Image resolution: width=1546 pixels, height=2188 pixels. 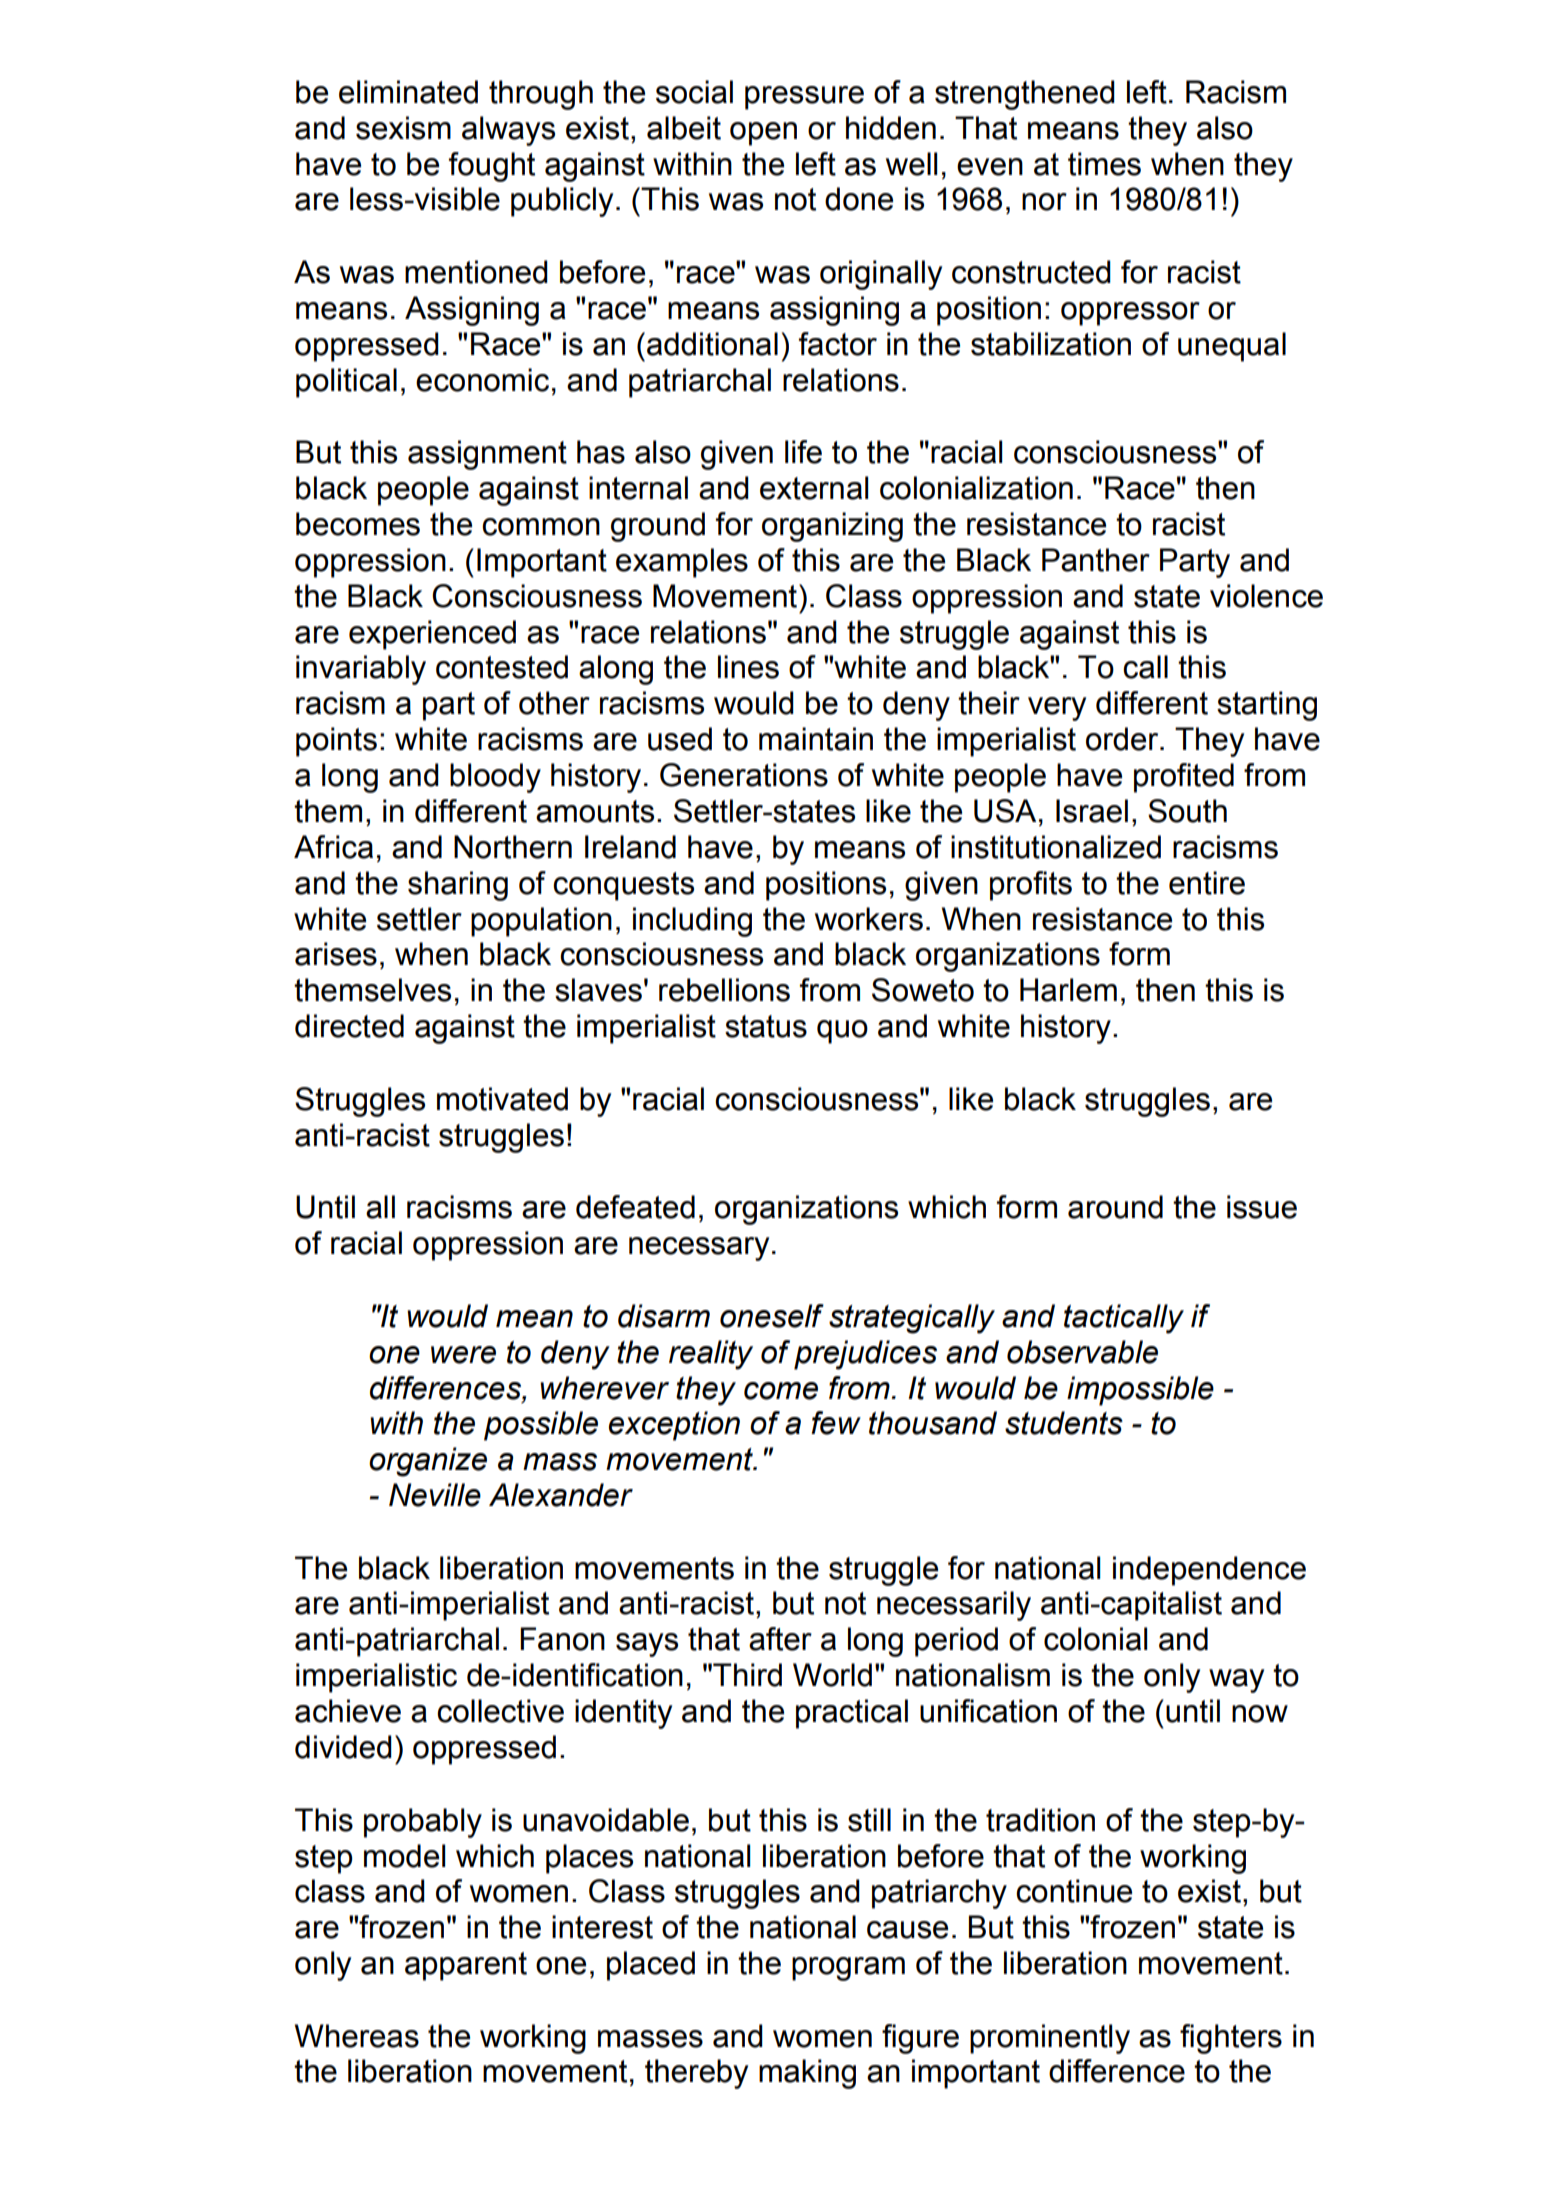 I want to click on were, so click(x=463, y=1355).
